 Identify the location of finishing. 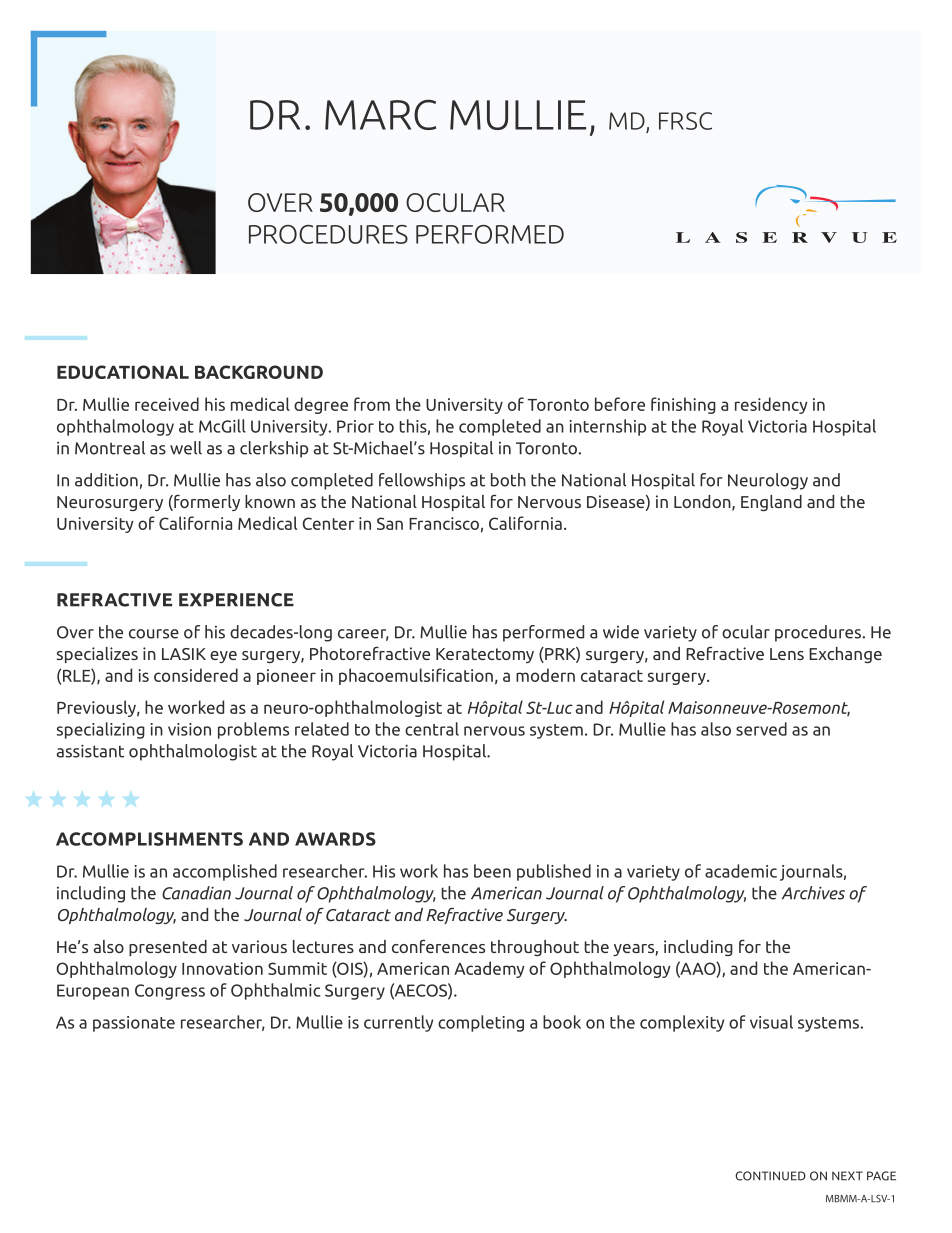
(683, 405).
